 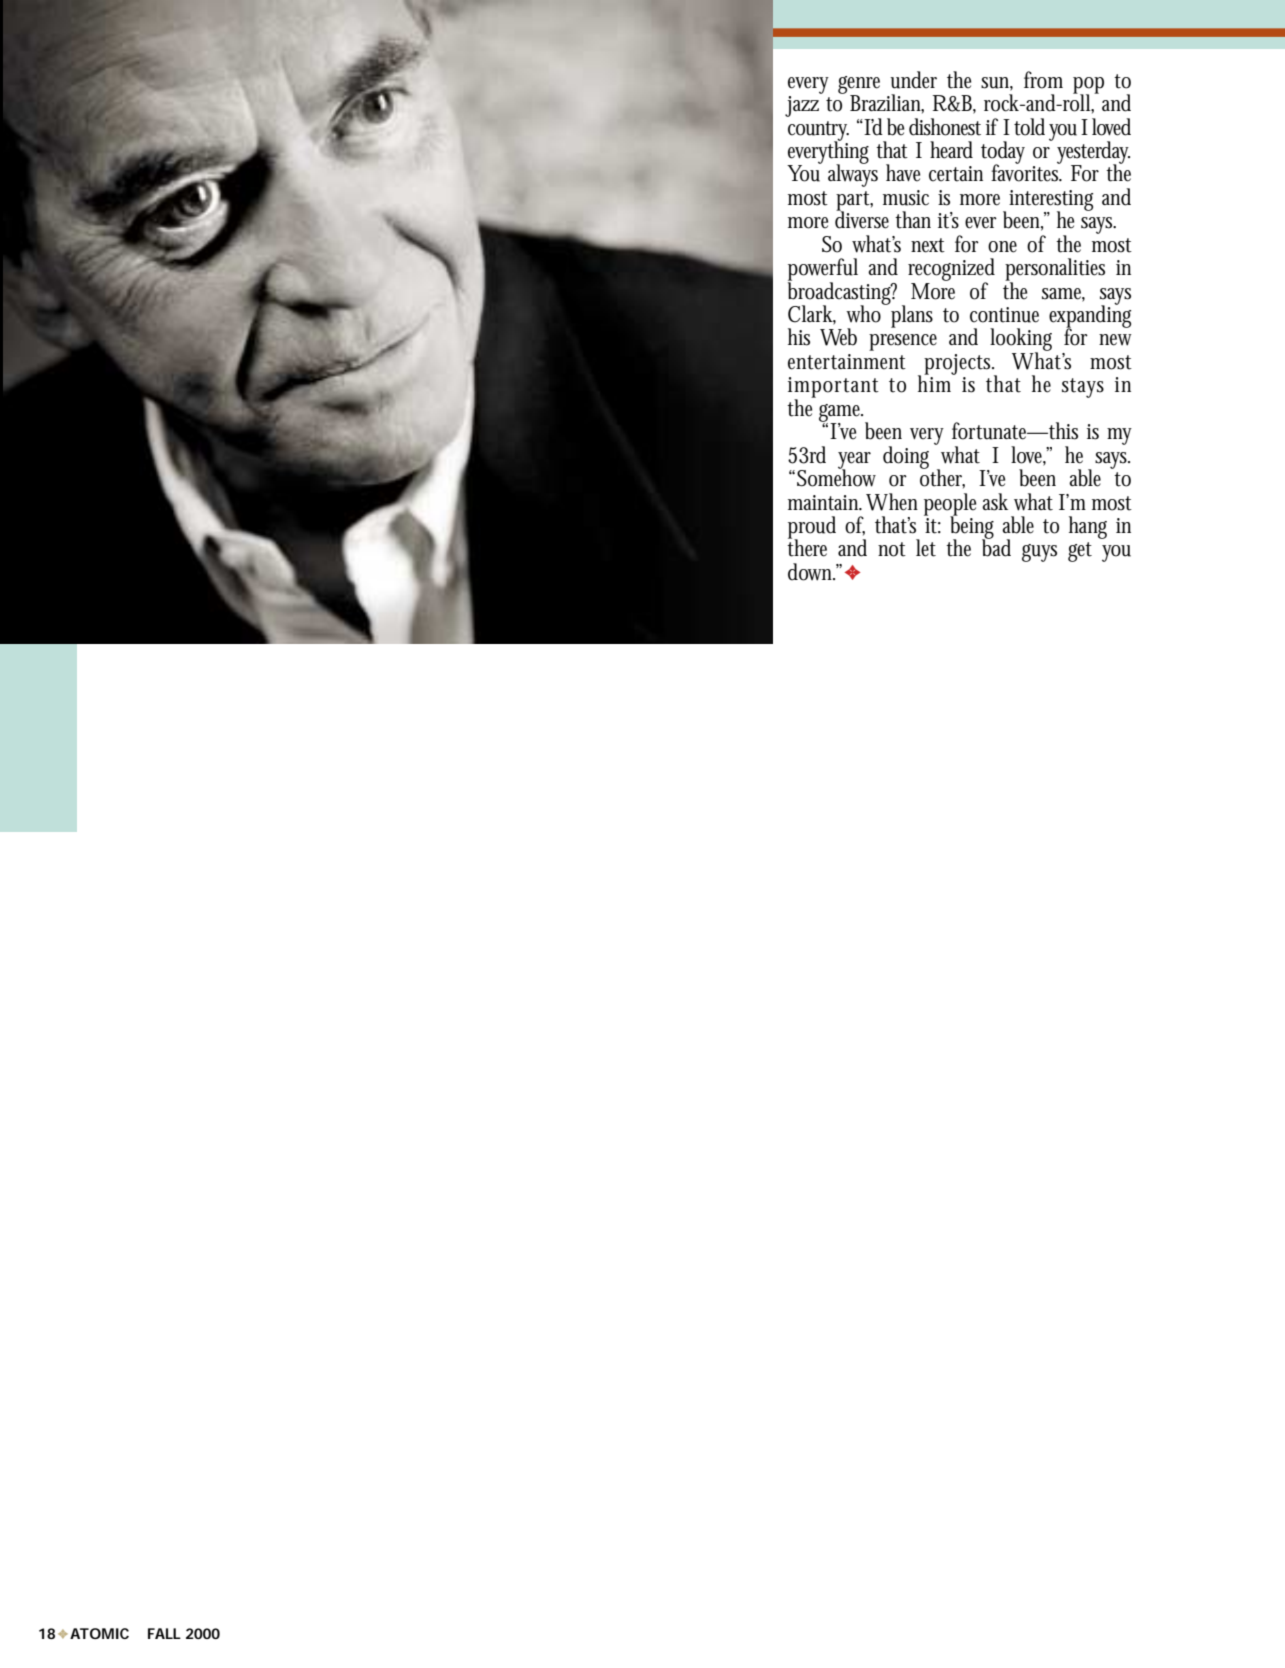 What do you see at coordinates (892, 502) in the document?
I see `When` at bounding box center [892, 502].
